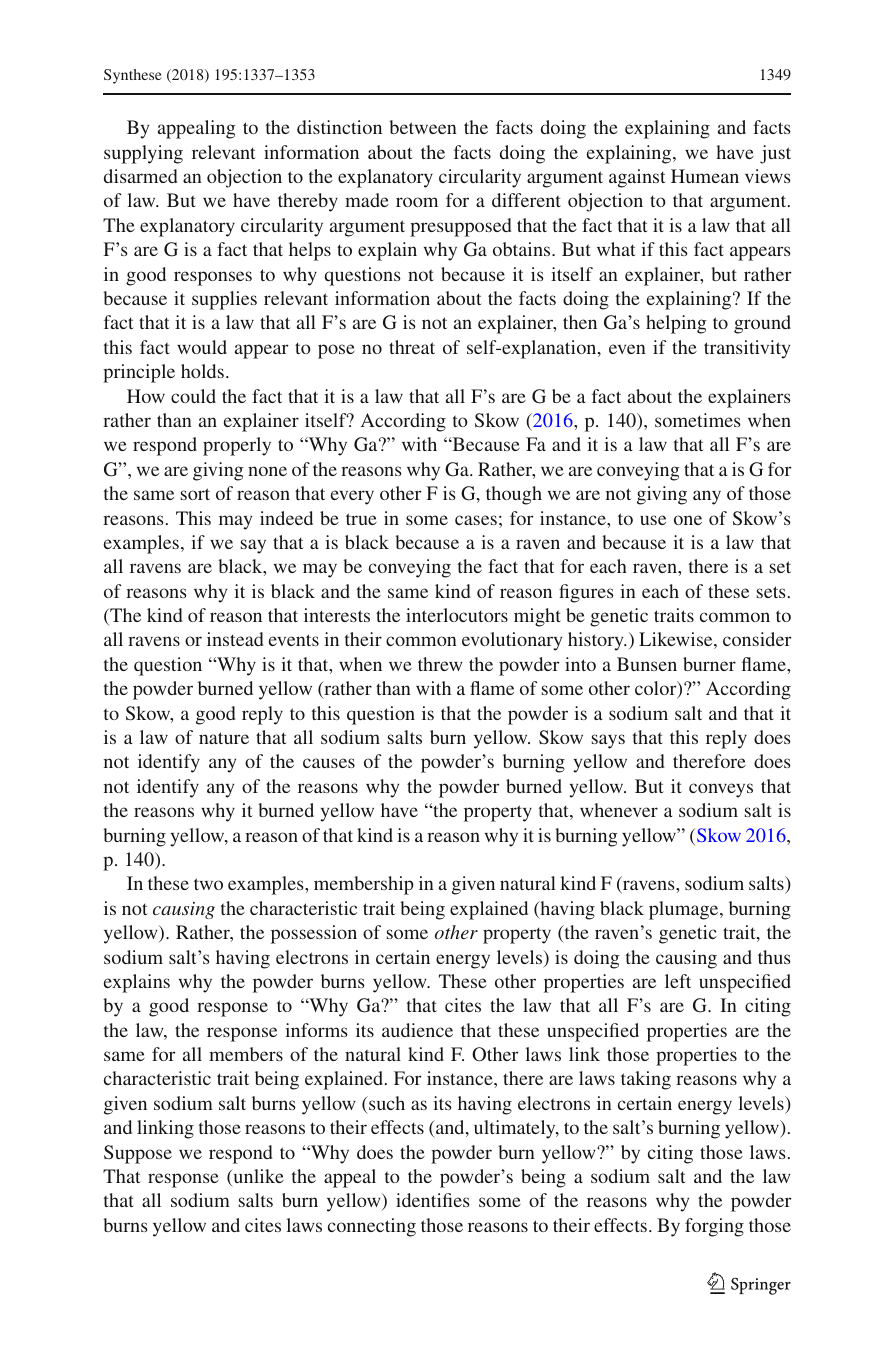 The height and width of the screenshot is (1359, 896). What do you see at coordinates (257, 1177) in the screenshot?
I see `unlike` at bounding box center [257, 1177].
